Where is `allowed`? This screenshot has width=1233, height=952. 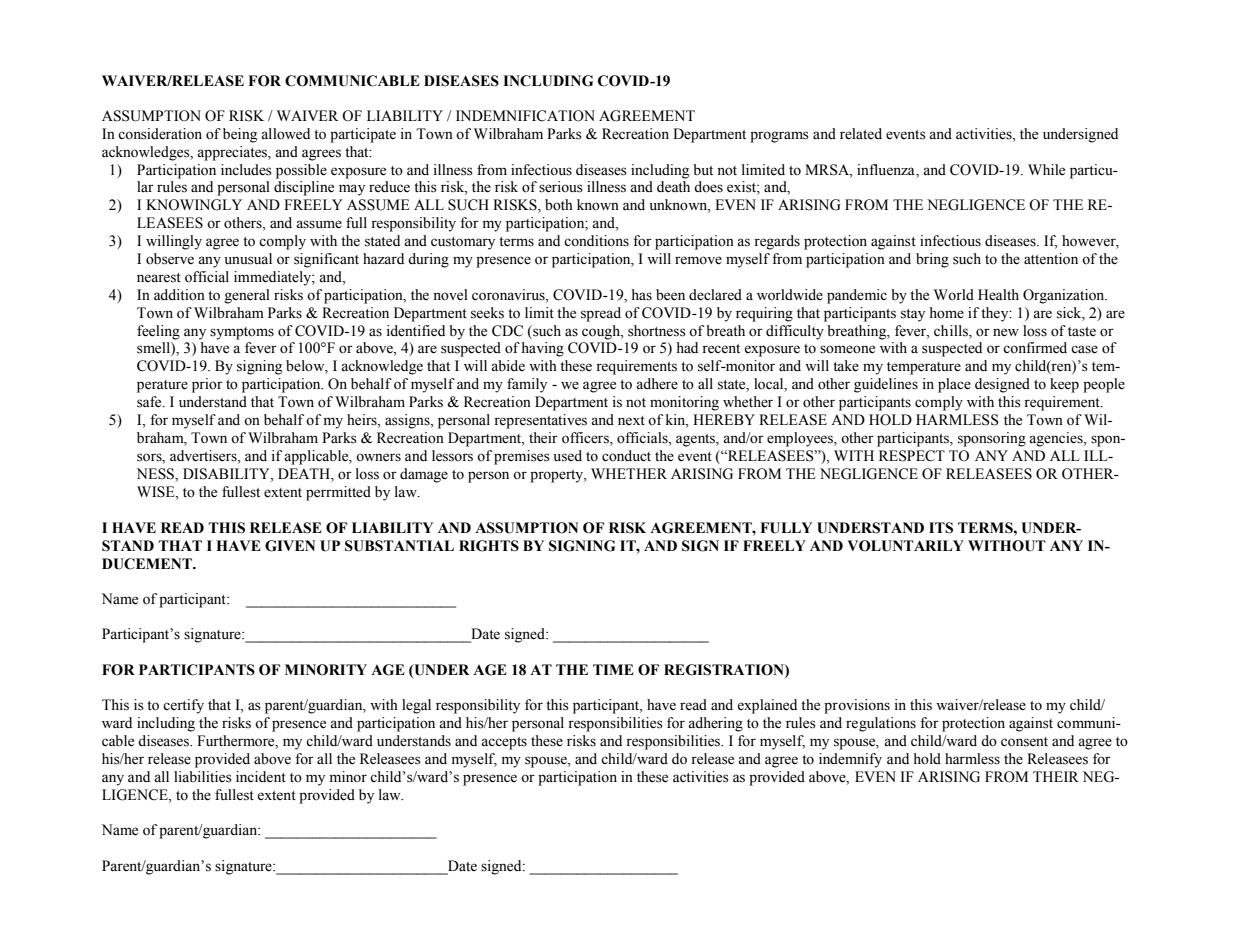
allowed is located at coordinates (285, 134).
